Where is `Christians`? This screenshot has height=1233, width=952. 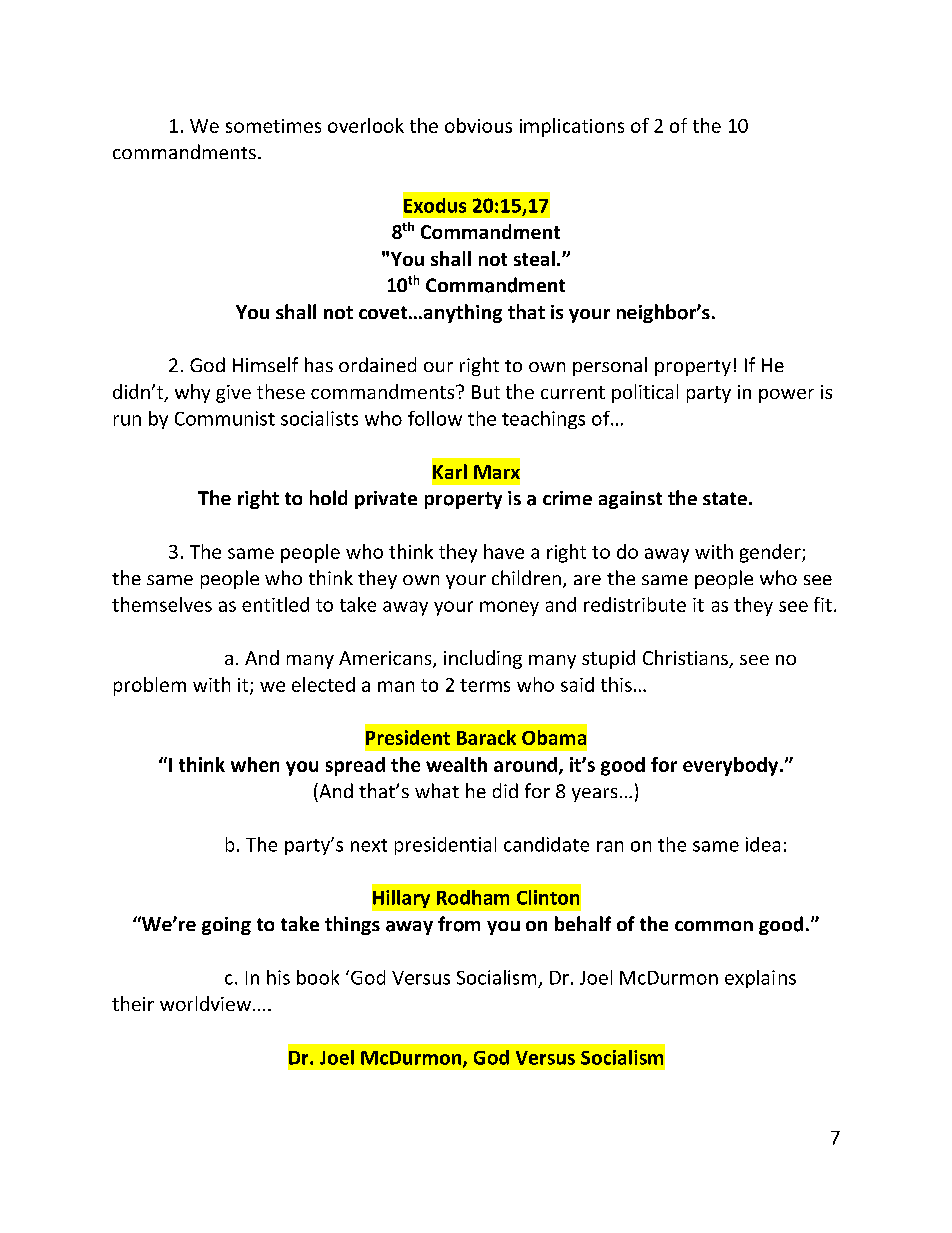
Christians is located at coordinates (686, 659).
